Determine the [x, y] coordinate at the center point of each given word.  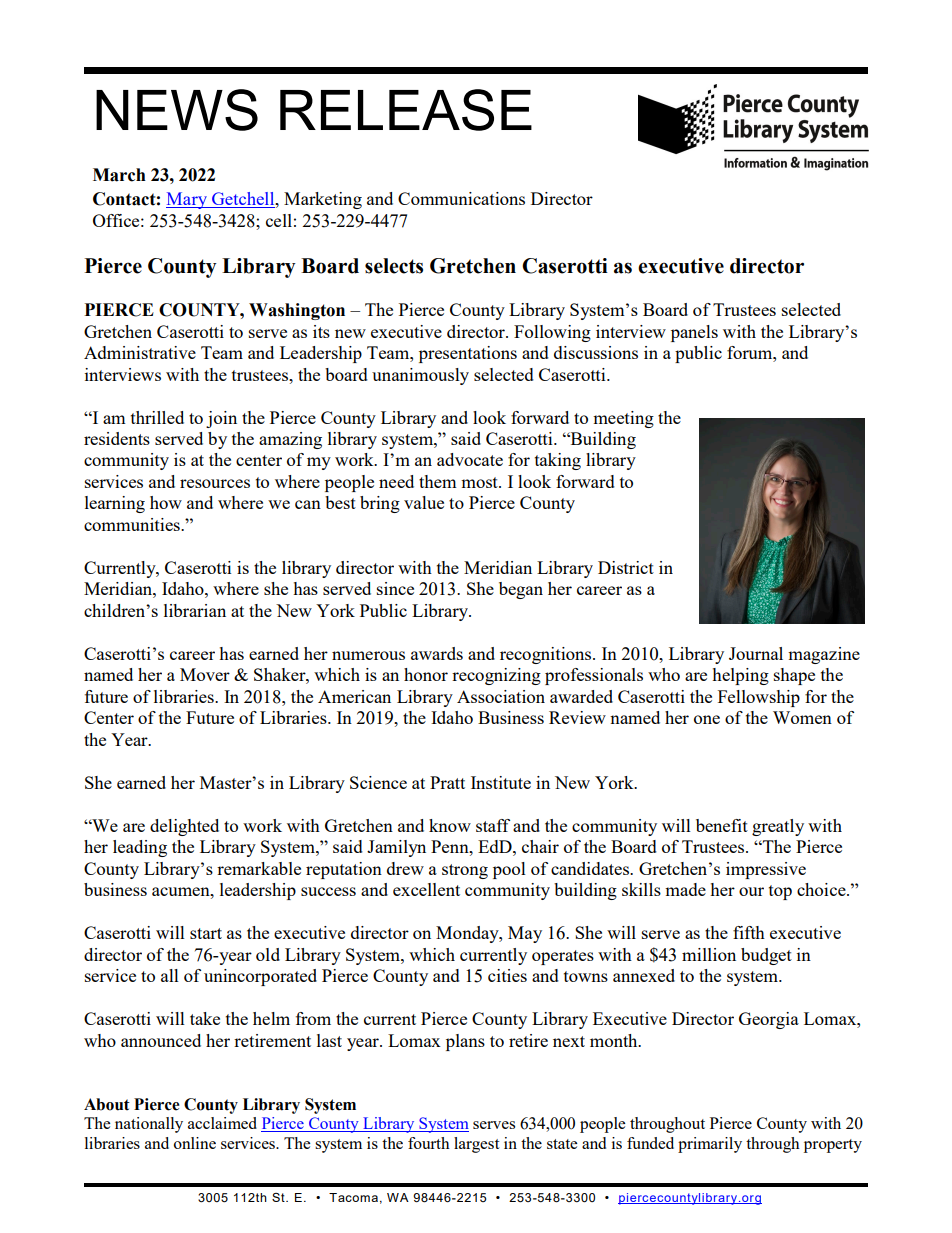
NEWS [177, 110]
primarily [710, 1145]
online [195, 1143]
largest [476, 1145]
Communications [461, 198]
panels [694, 333]
